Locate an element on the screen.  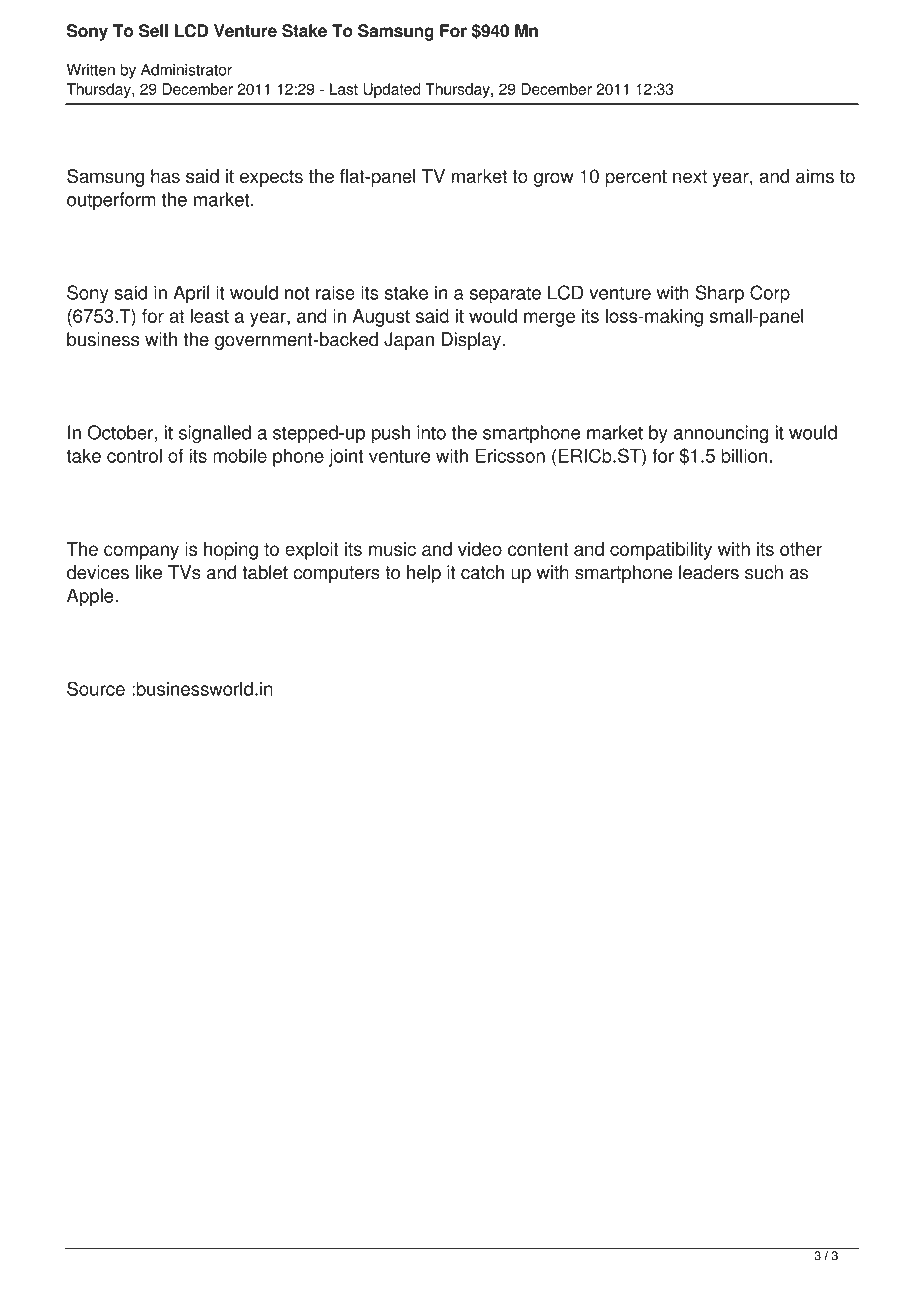
grow is located at coordinates (554, 179).
